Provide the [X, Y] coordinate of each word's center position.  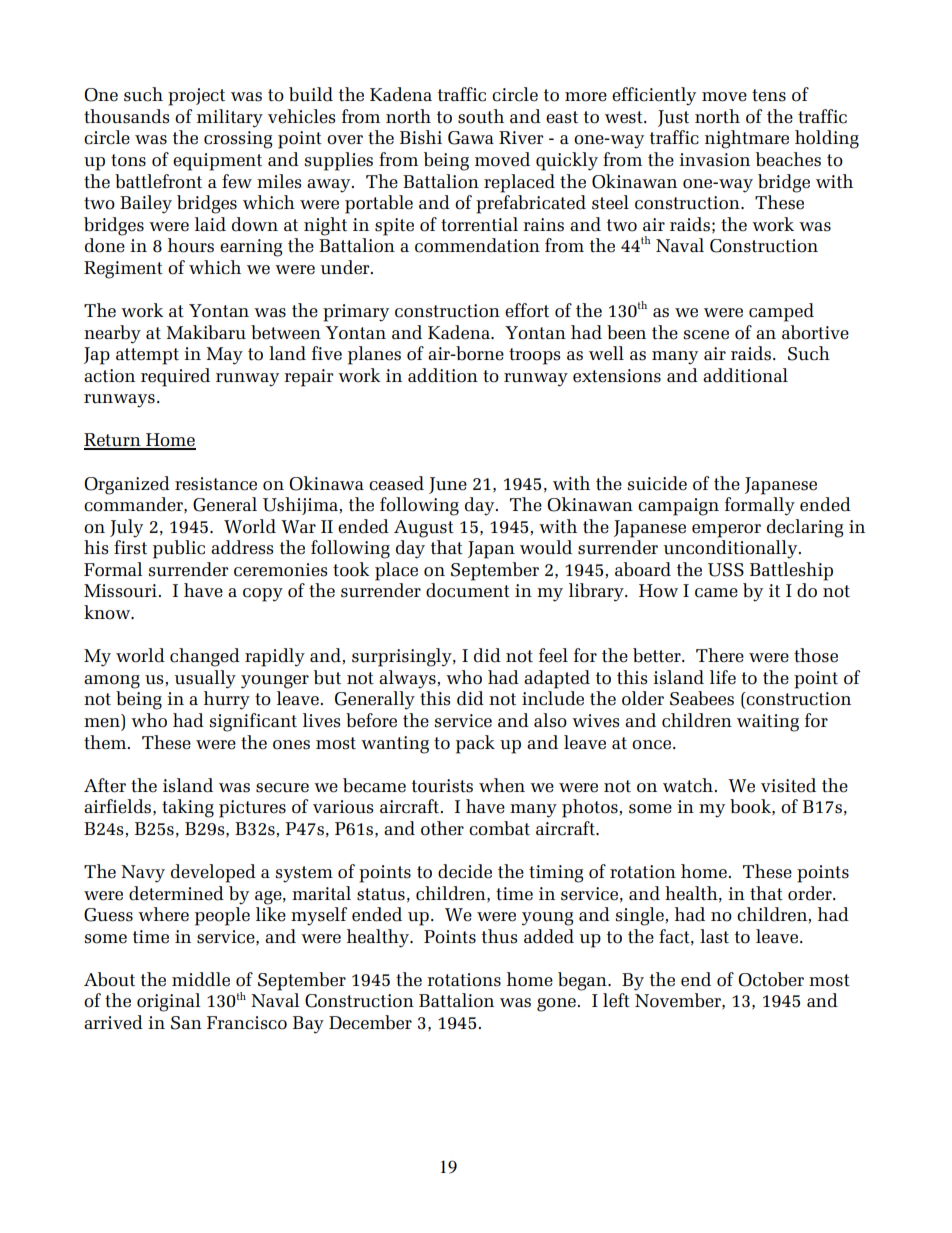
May [224, 356]
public [179, 549]
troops [535, 356]
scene [706, 335]
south [481, 116]
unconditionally [732, 549]
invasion [714, 160]
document [468, 590]
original [169, 1002]
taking [188, 808]
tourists [442, 786]
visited [788, 785]
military [230, 118]
